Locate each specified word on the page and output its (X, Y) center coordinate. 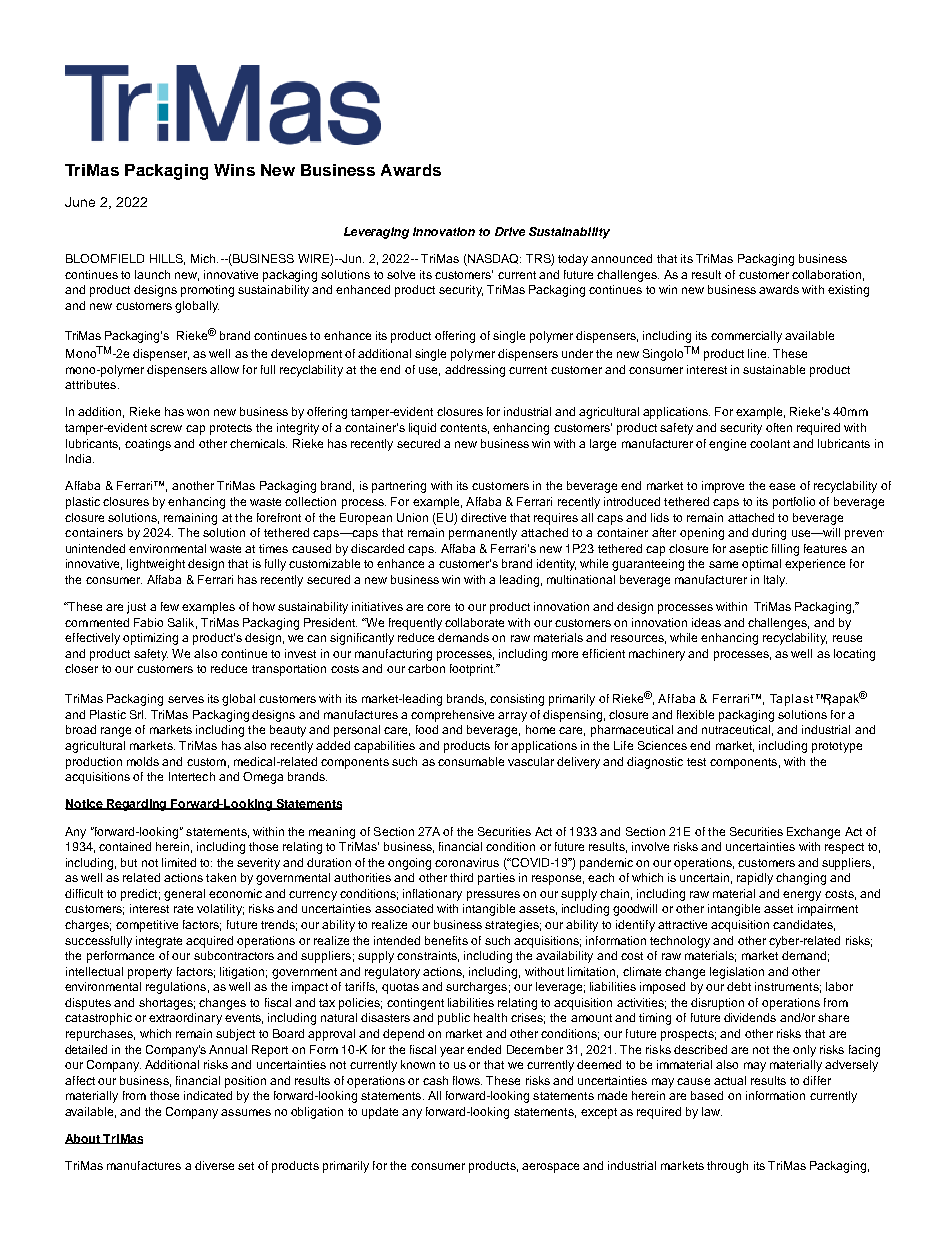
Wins (234, 170)
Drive (510, 231)
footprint (472, 670)
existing (848, 291)
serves (186, 699)
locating (854, 655)
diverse (214, 1165)
